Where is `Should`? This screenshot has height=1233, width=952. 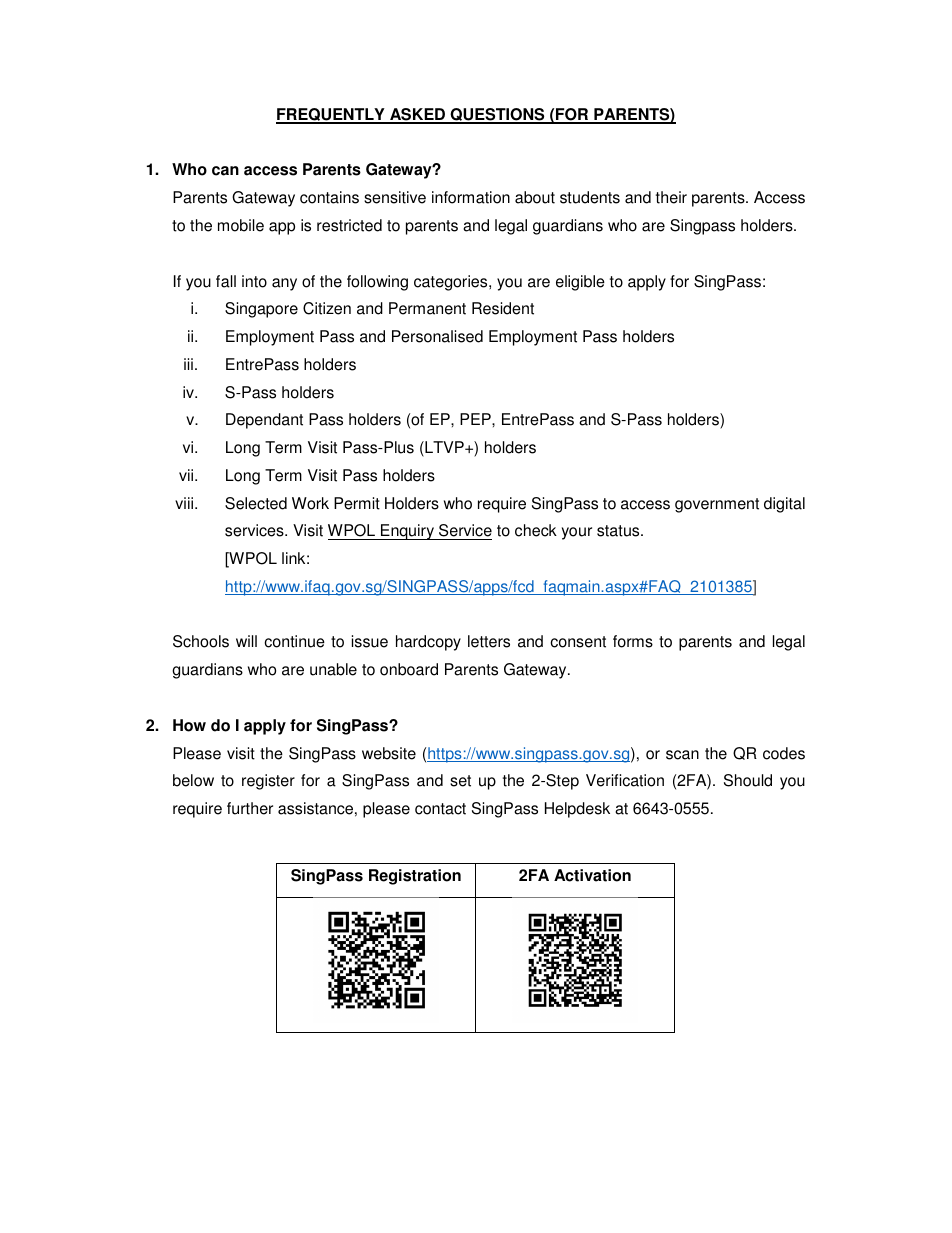
Should is located at coordinates (748, 780).
